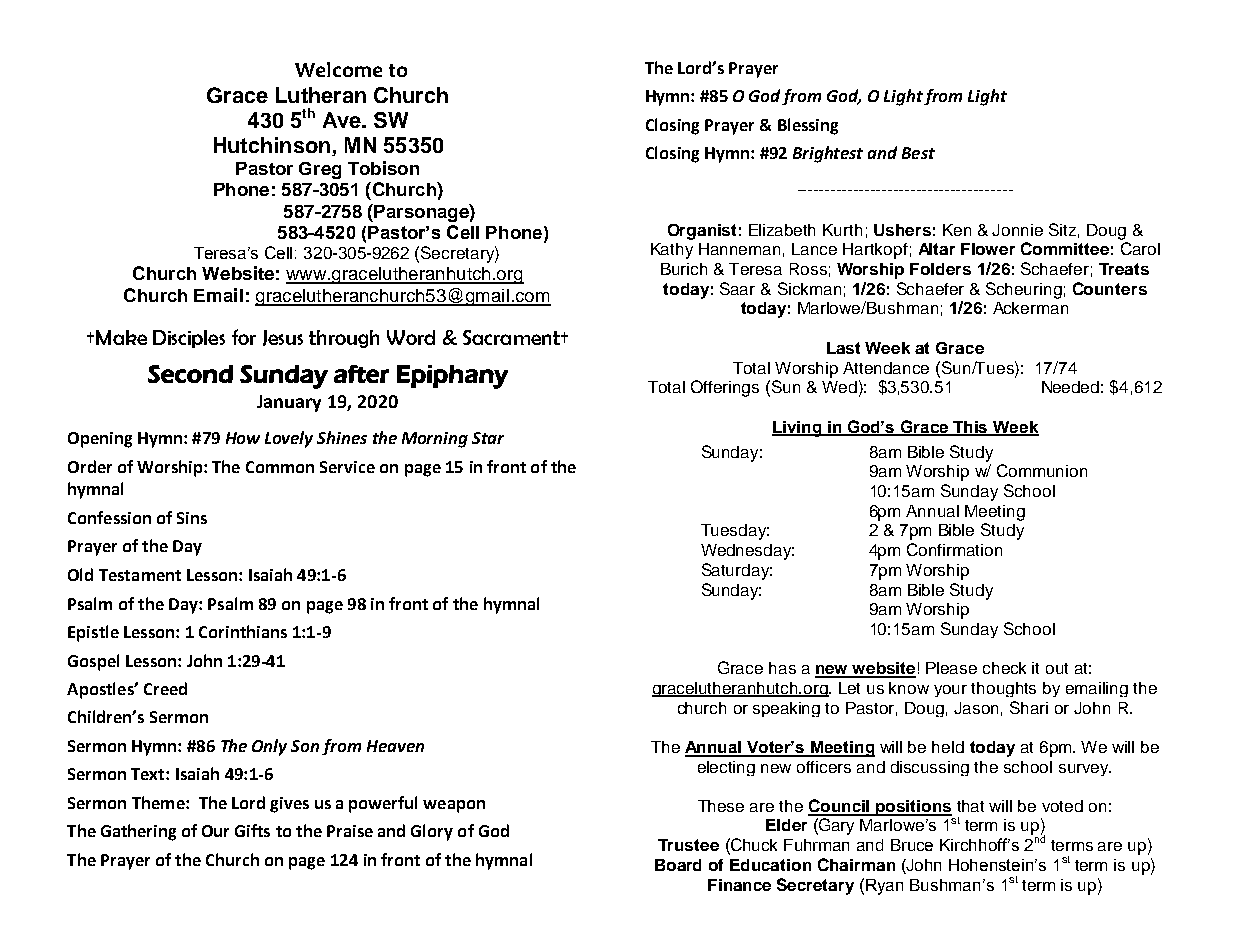 This document has width=1233, height=952. What do you see at coordinates (672, 251) in the document?
I see `Kathy` at bounding box center [672, 251].
